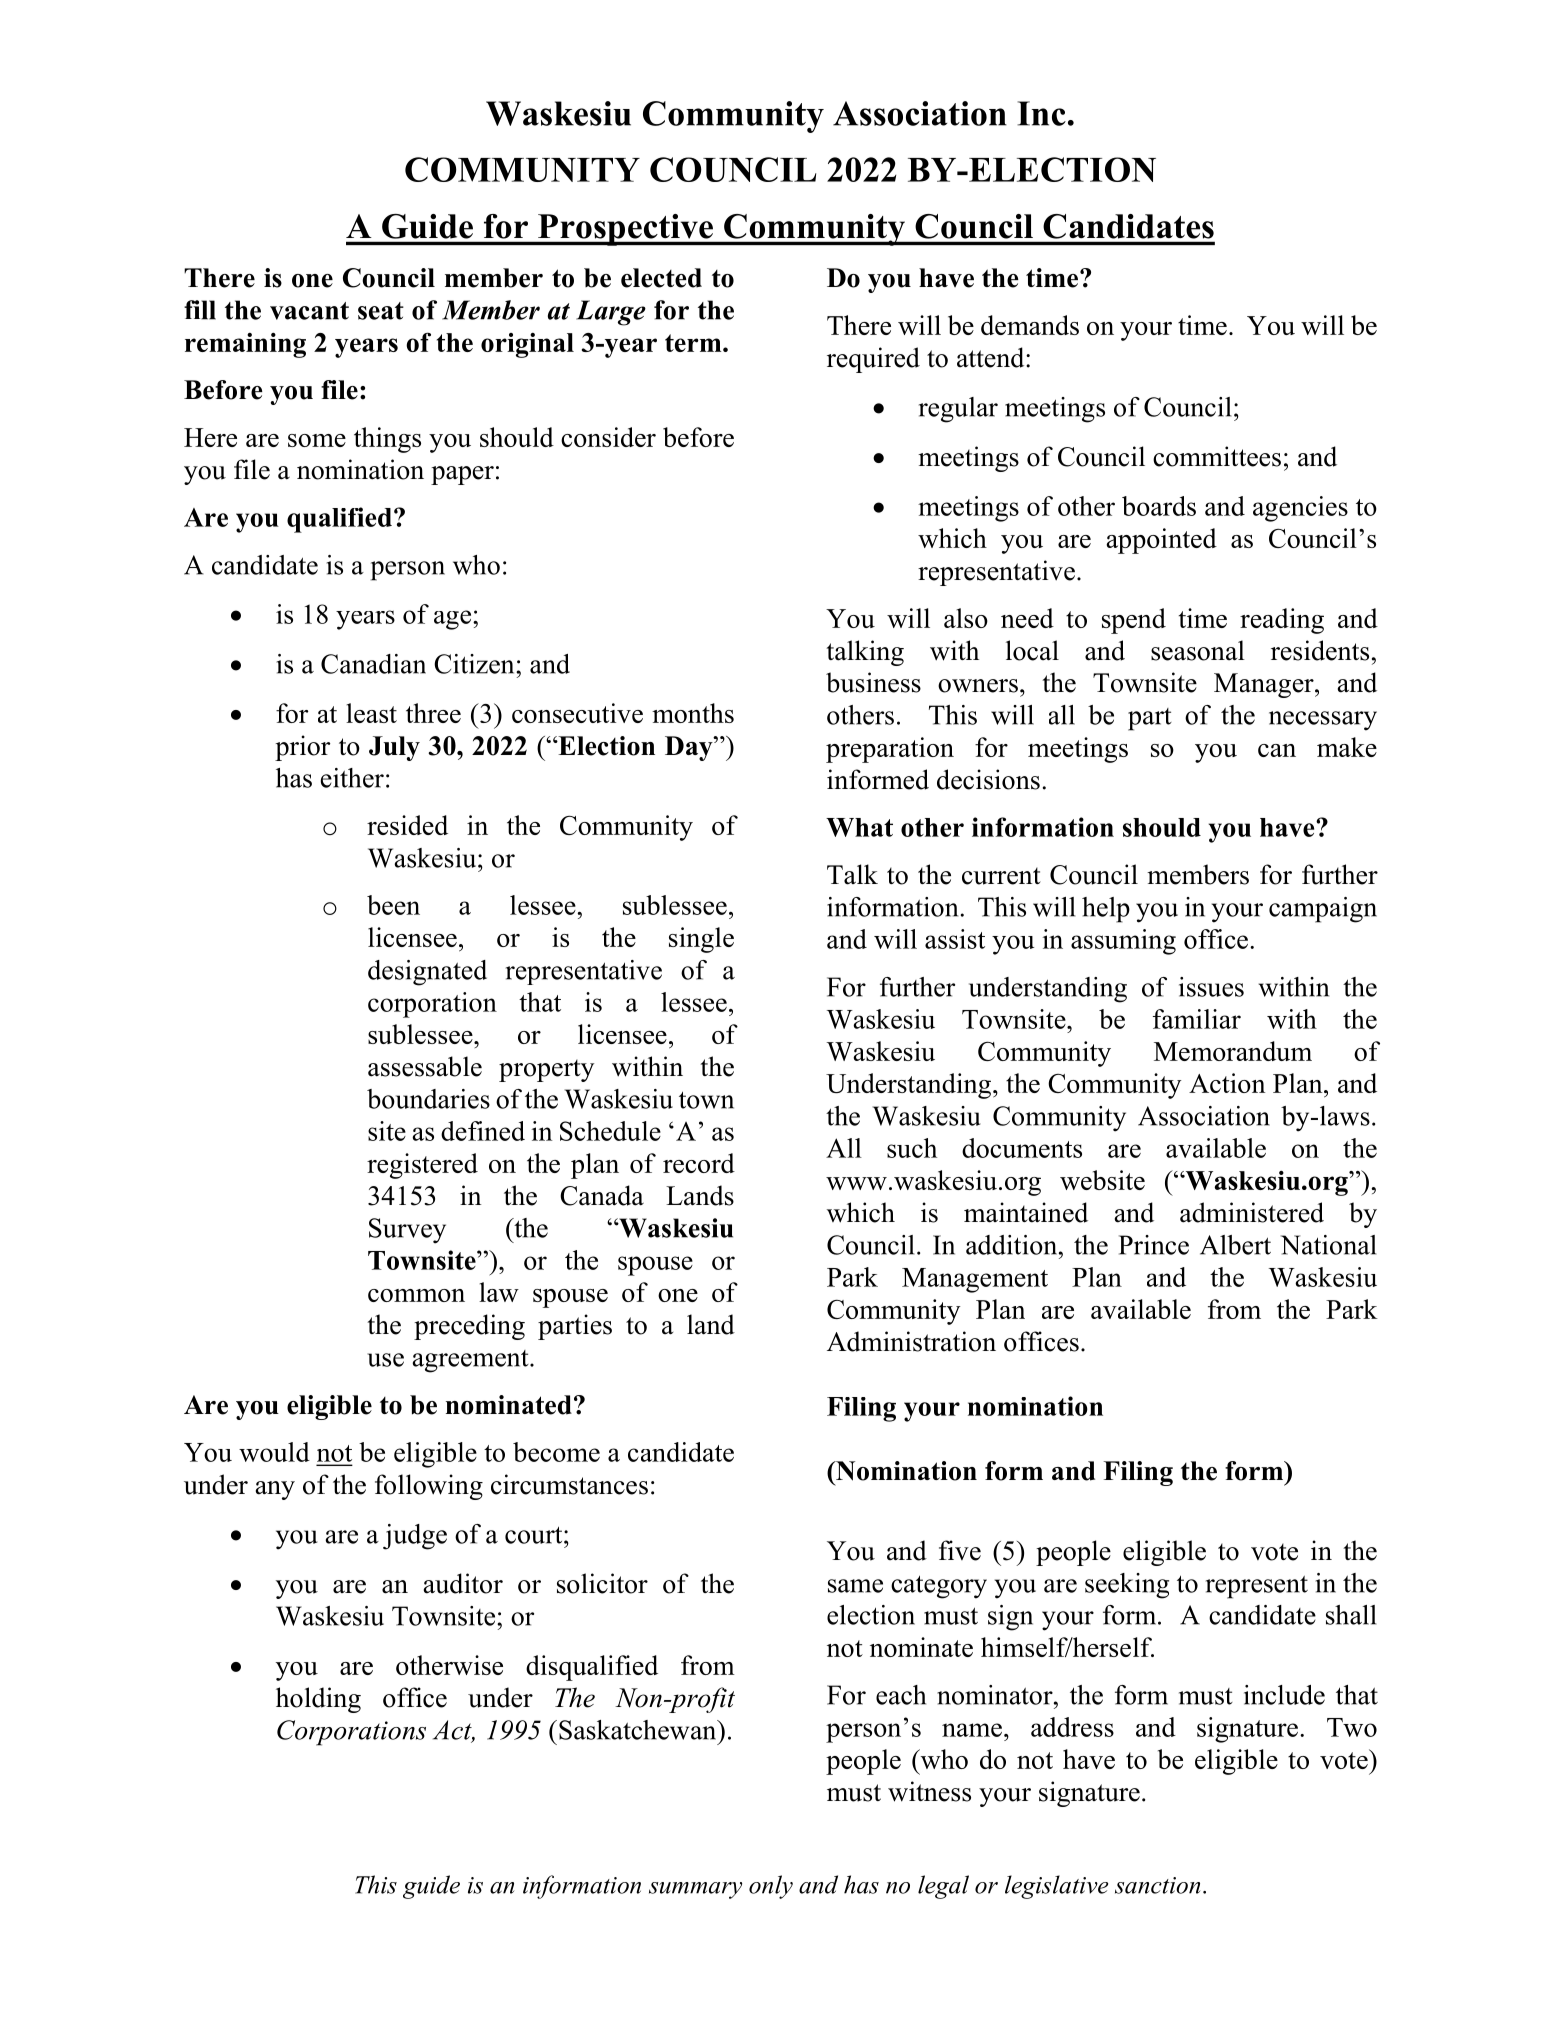 The height and width of the screenshot is (2020, 1561). I want to click on make, so click(1347, 747).
